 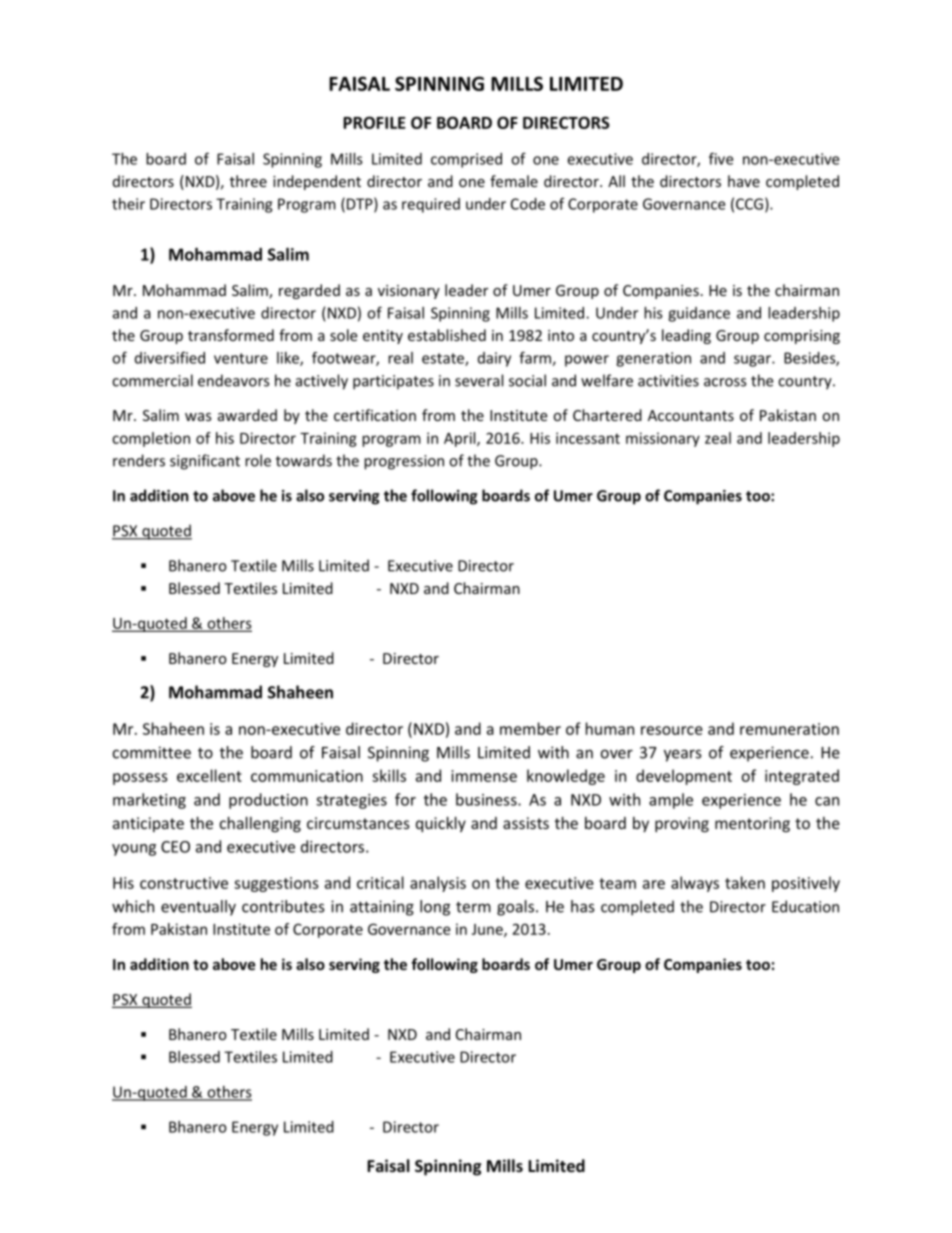 What do you see at coordinates (404, 462) in the image?
I see `progression` at bounding box center [404, 462].
